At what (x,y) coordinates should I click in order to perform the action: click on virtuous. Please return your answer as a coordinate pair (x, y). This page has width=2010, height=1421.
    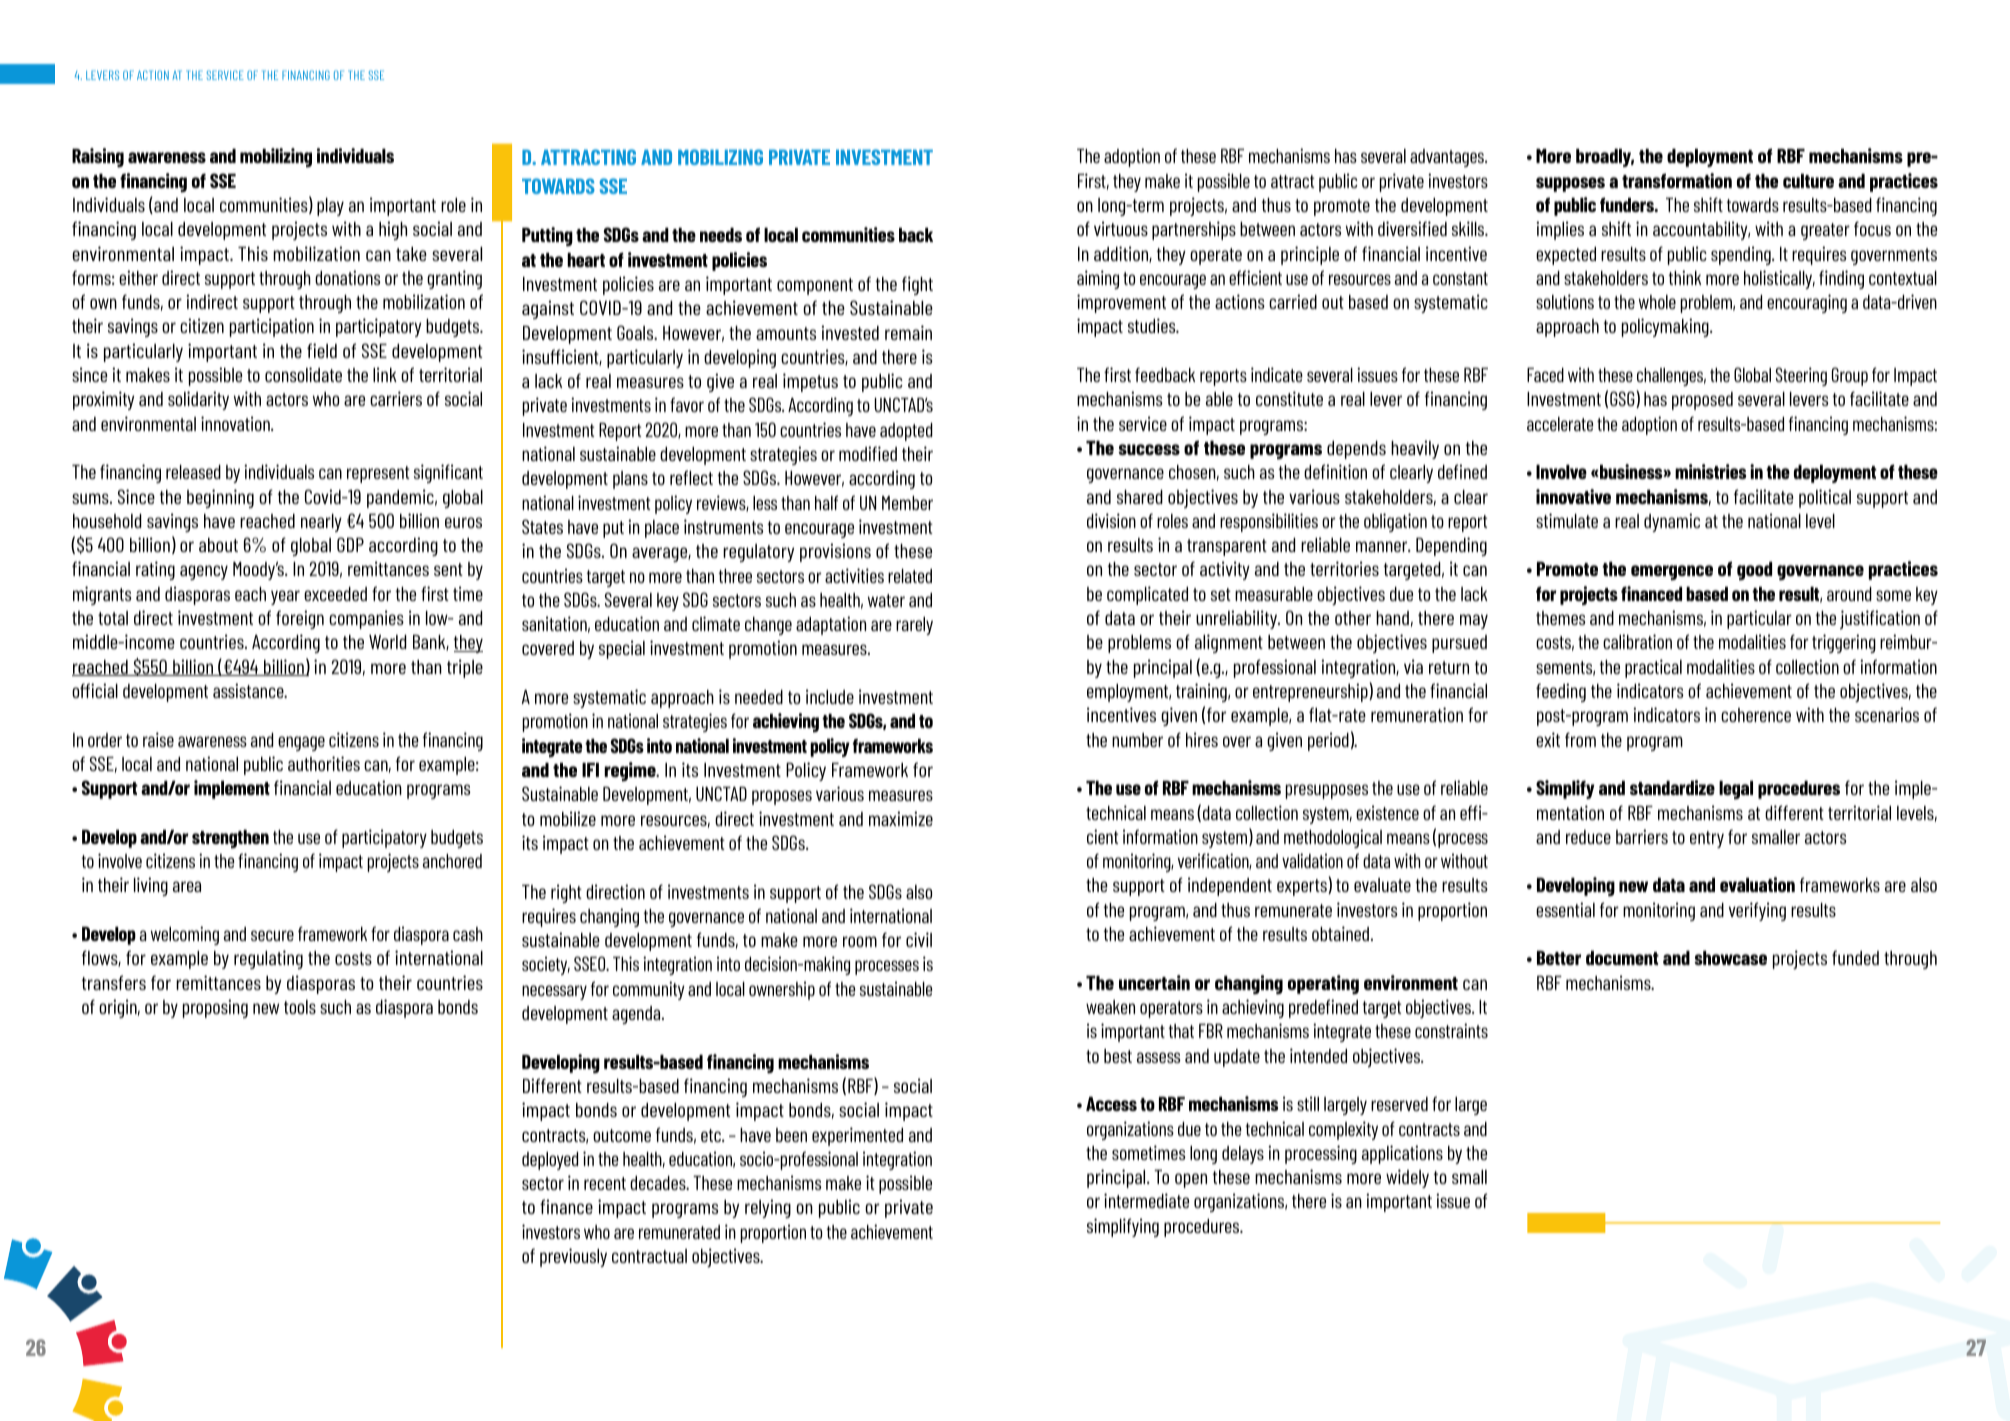
    Looking at the image, I should click on (1121, 228).
